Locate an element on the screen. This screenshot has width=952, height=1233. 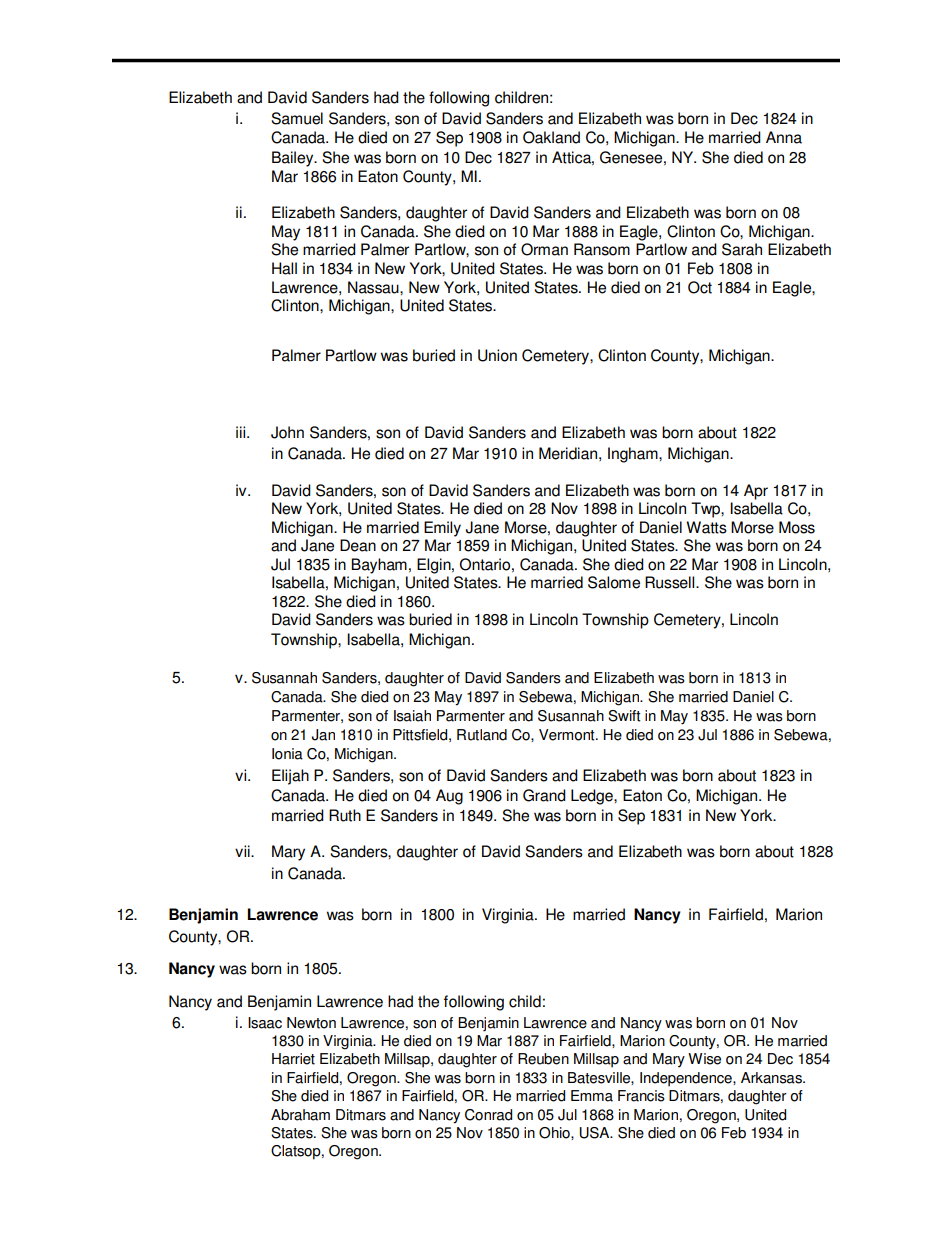
Oakland is located at coordinates (551, 137).
